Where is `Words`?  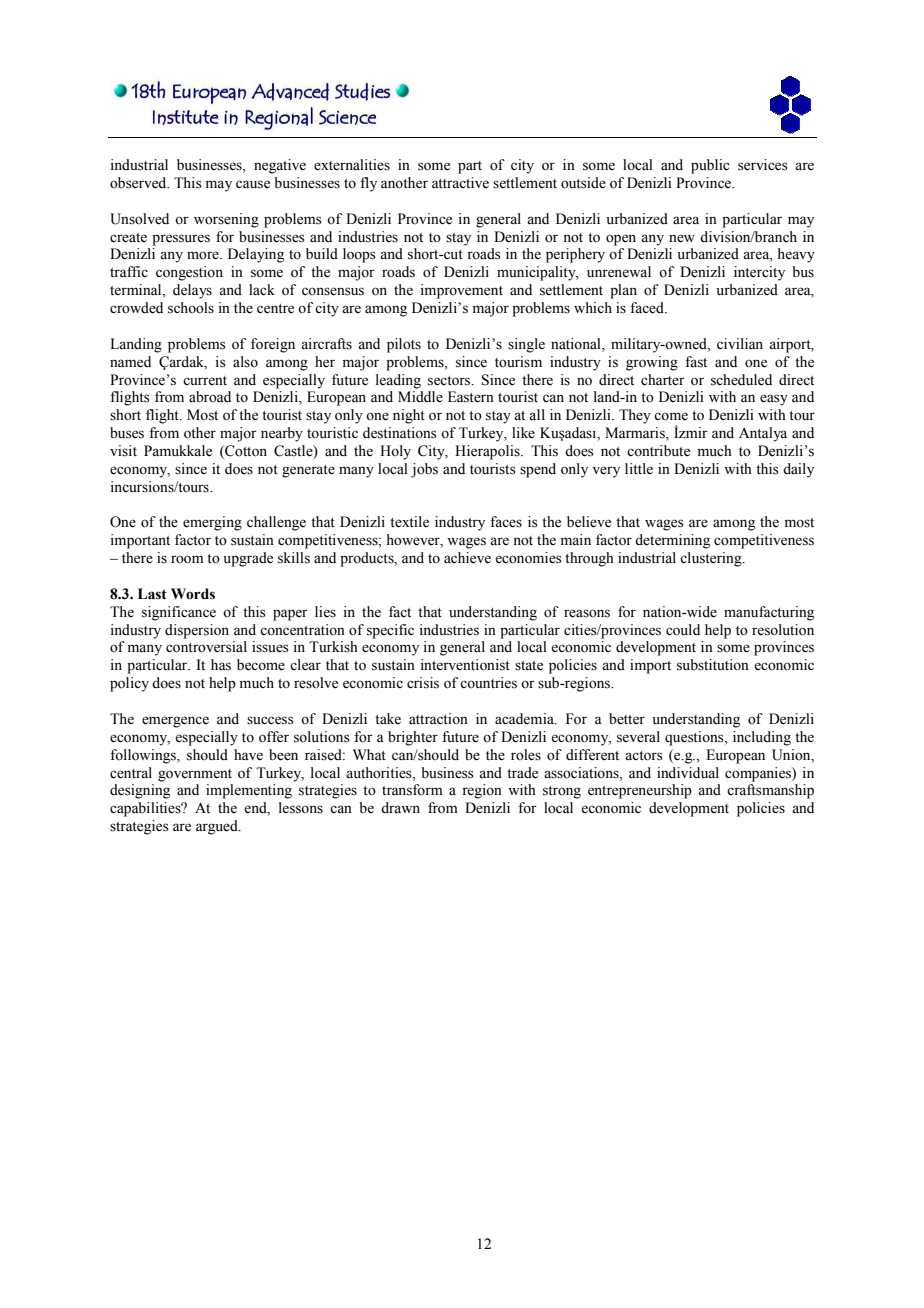 Words is located at coordinates (193, 594).
